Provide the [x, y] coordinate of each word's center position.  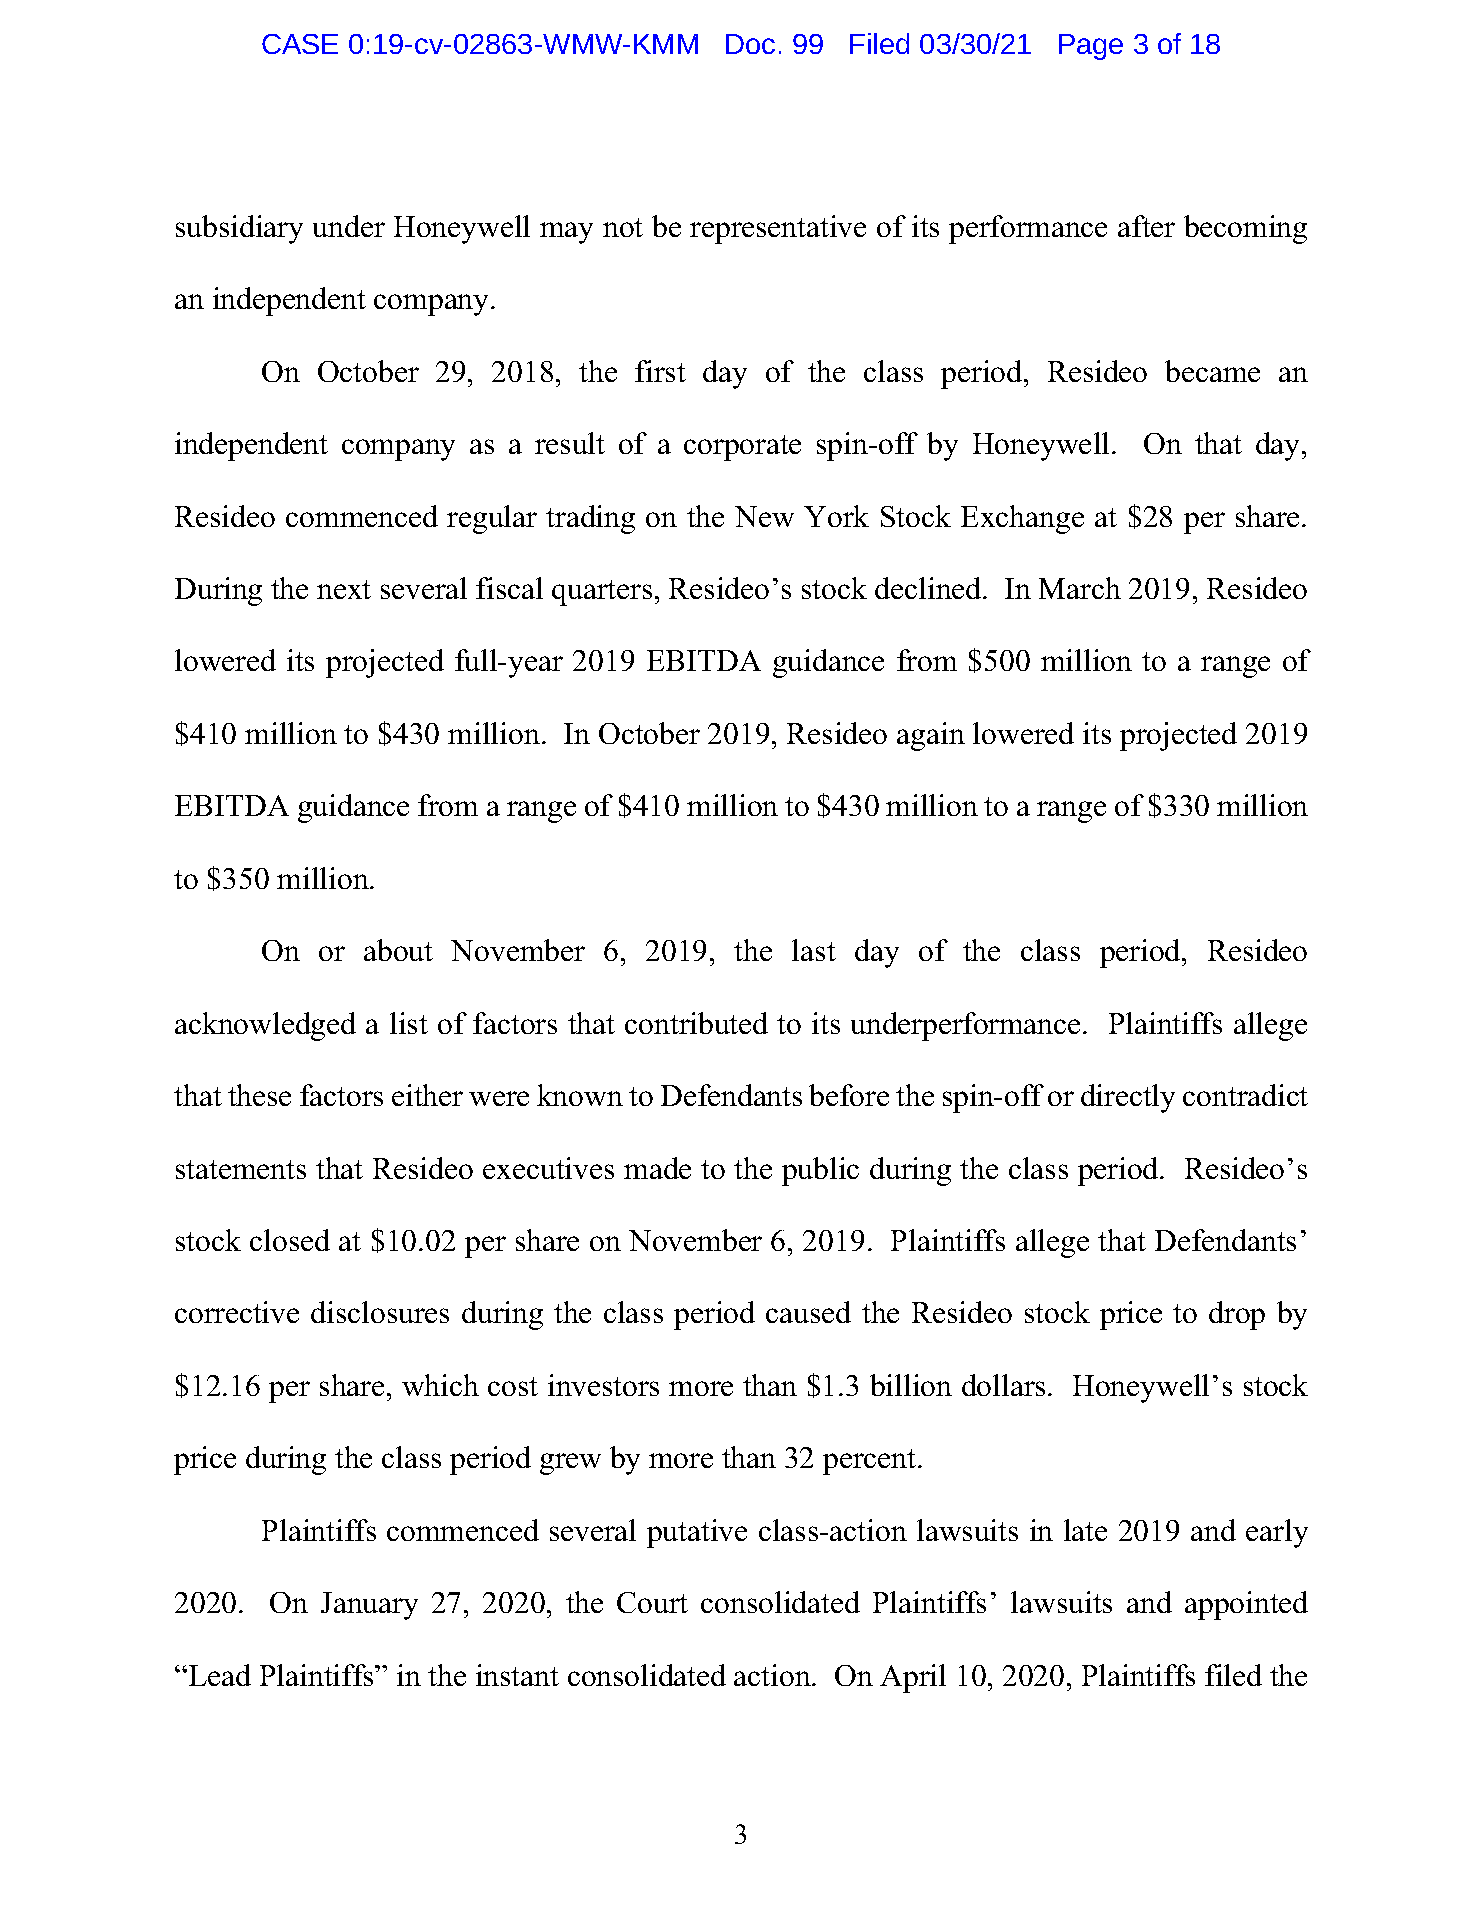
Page [1091, 47]
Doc [750, 44]
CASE [300, 44]
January [369, 1606]
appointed [1246, 1605]
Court [652, 1602]
